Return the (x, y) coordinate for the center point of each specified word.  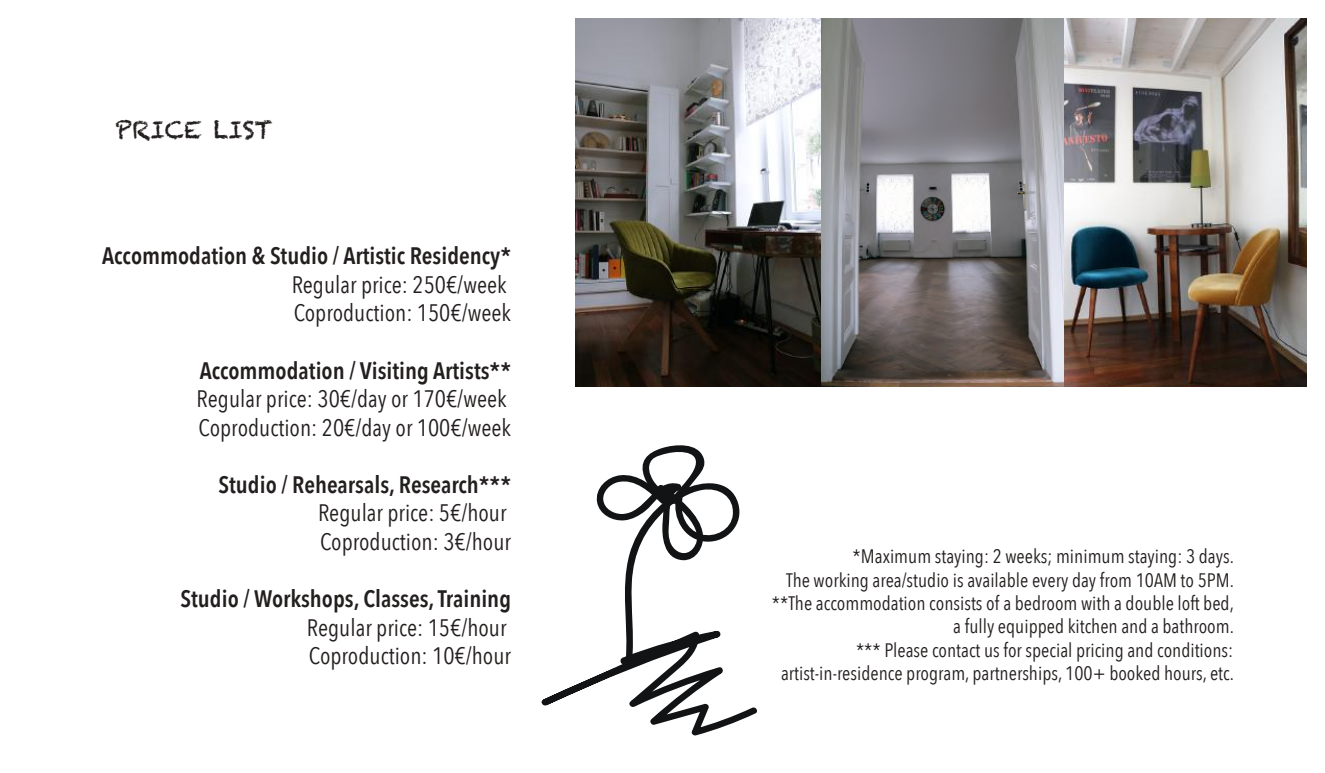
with (1095, 603)
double (1149, 603)
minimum (1090, 556)
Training (473, 601)
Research (440, 484)
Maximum (896, 556)
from (1115, 580)
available (998, 580)
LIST (243, 130)
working (841, 582)
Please (907, 650)
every (1050, 584)
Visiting (394, 373)
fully (979, 628)
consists (956, 603)
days (1214, 558)
